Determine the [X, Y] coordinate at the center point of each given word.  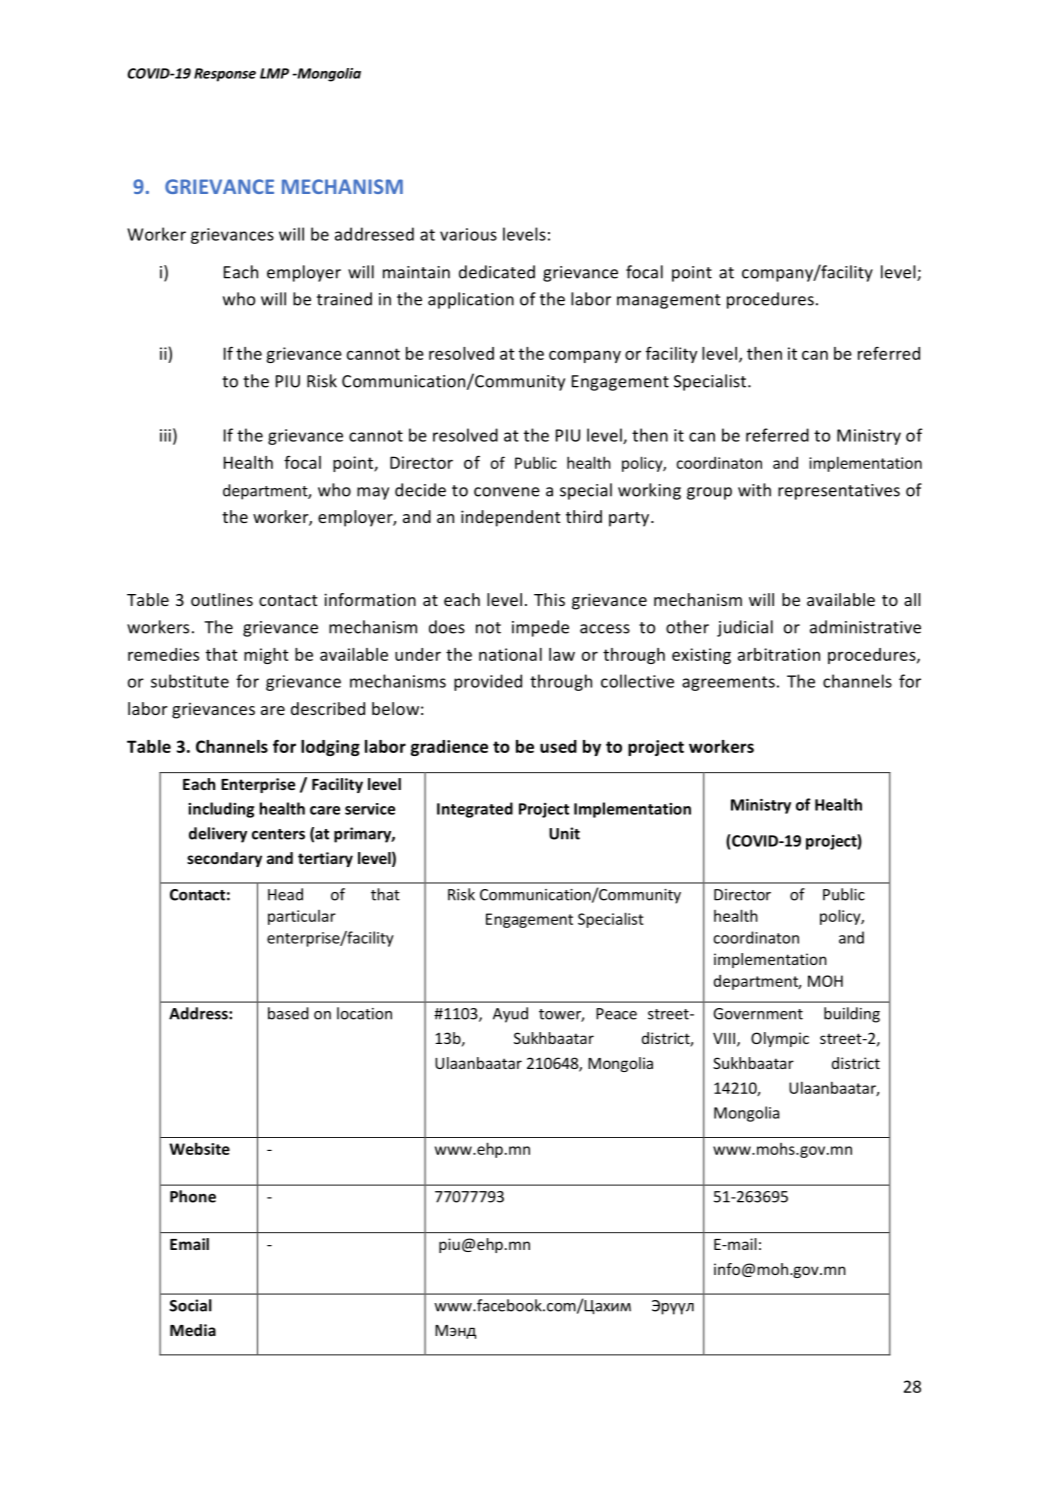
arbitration [779, 654]
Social [191, 1305]
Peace [616, 1014]
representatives [839, 492]
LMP [274, 73]
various [468, 234]
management [669, 301]
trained [344, 299]
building [852, 1015]
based [288, 1013]
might [266, 656]
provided [488, 682]
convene [507, 492]
